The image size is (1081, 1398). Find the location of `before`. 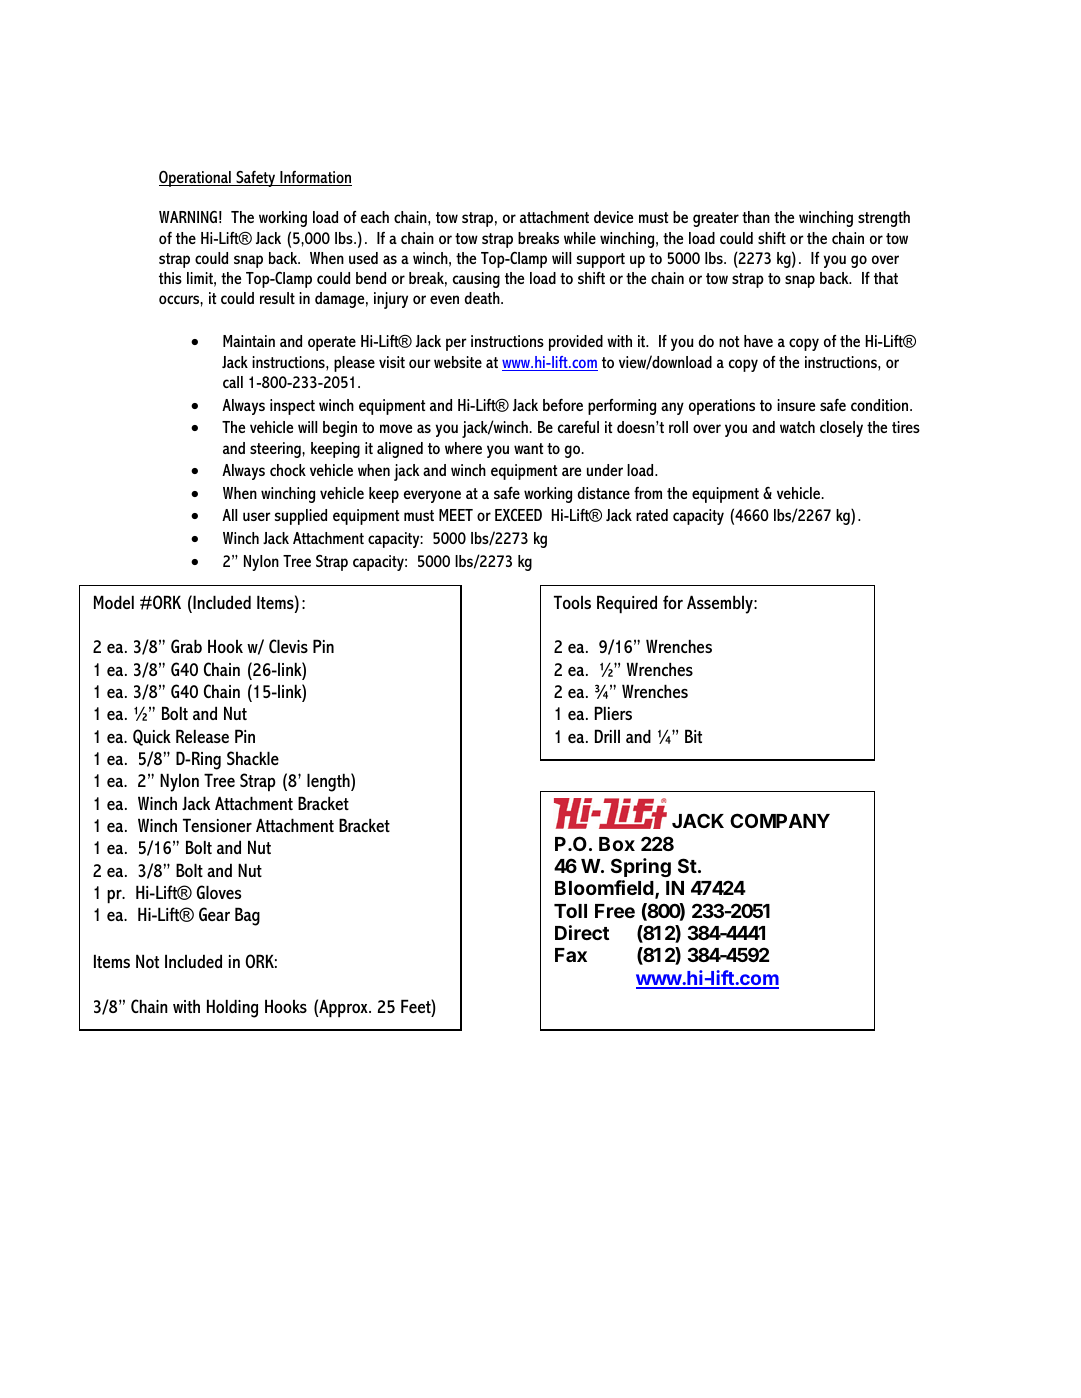

before is located at coordinates (563, 405).
